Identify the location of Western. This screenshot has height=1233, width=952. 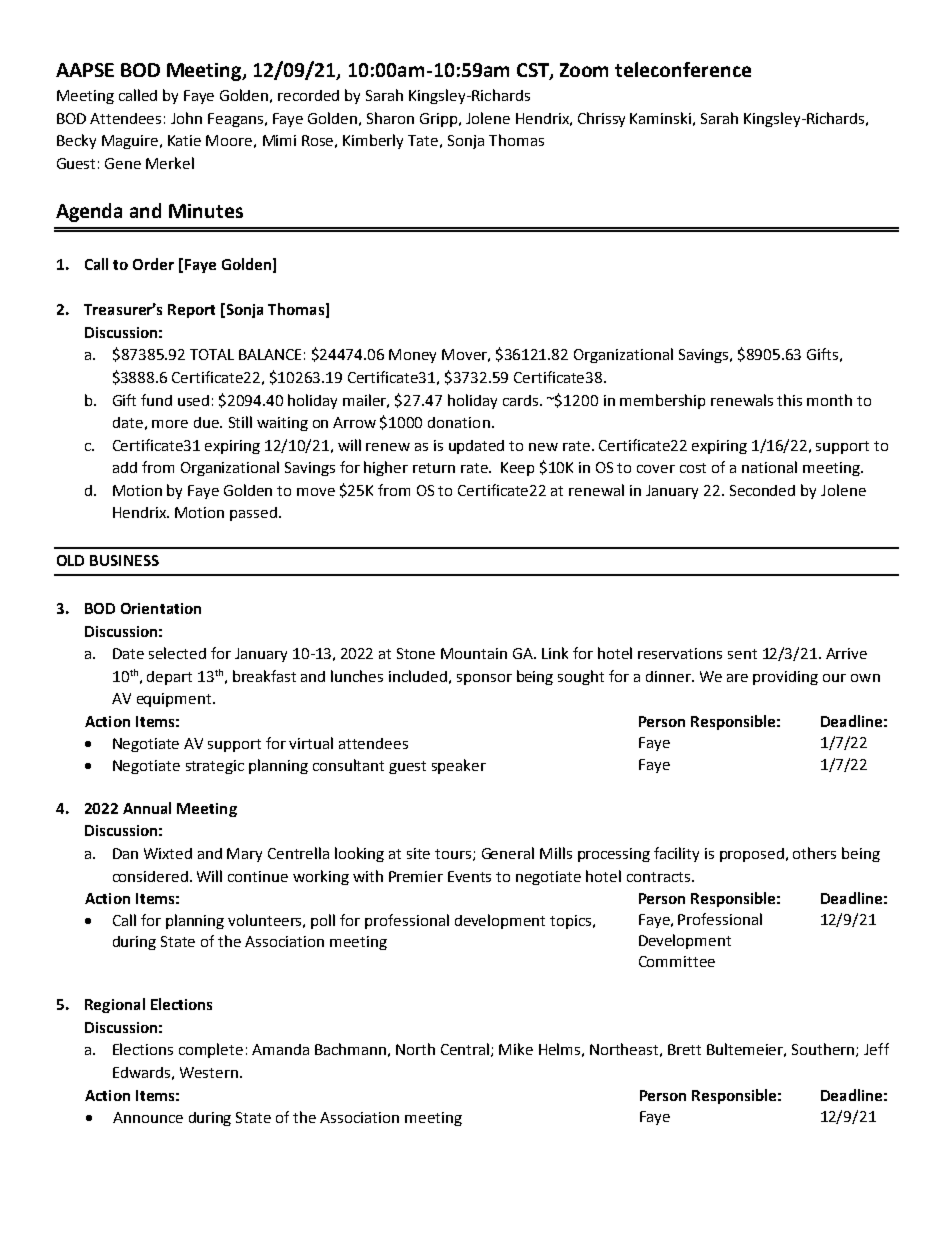
(210, 1072).
